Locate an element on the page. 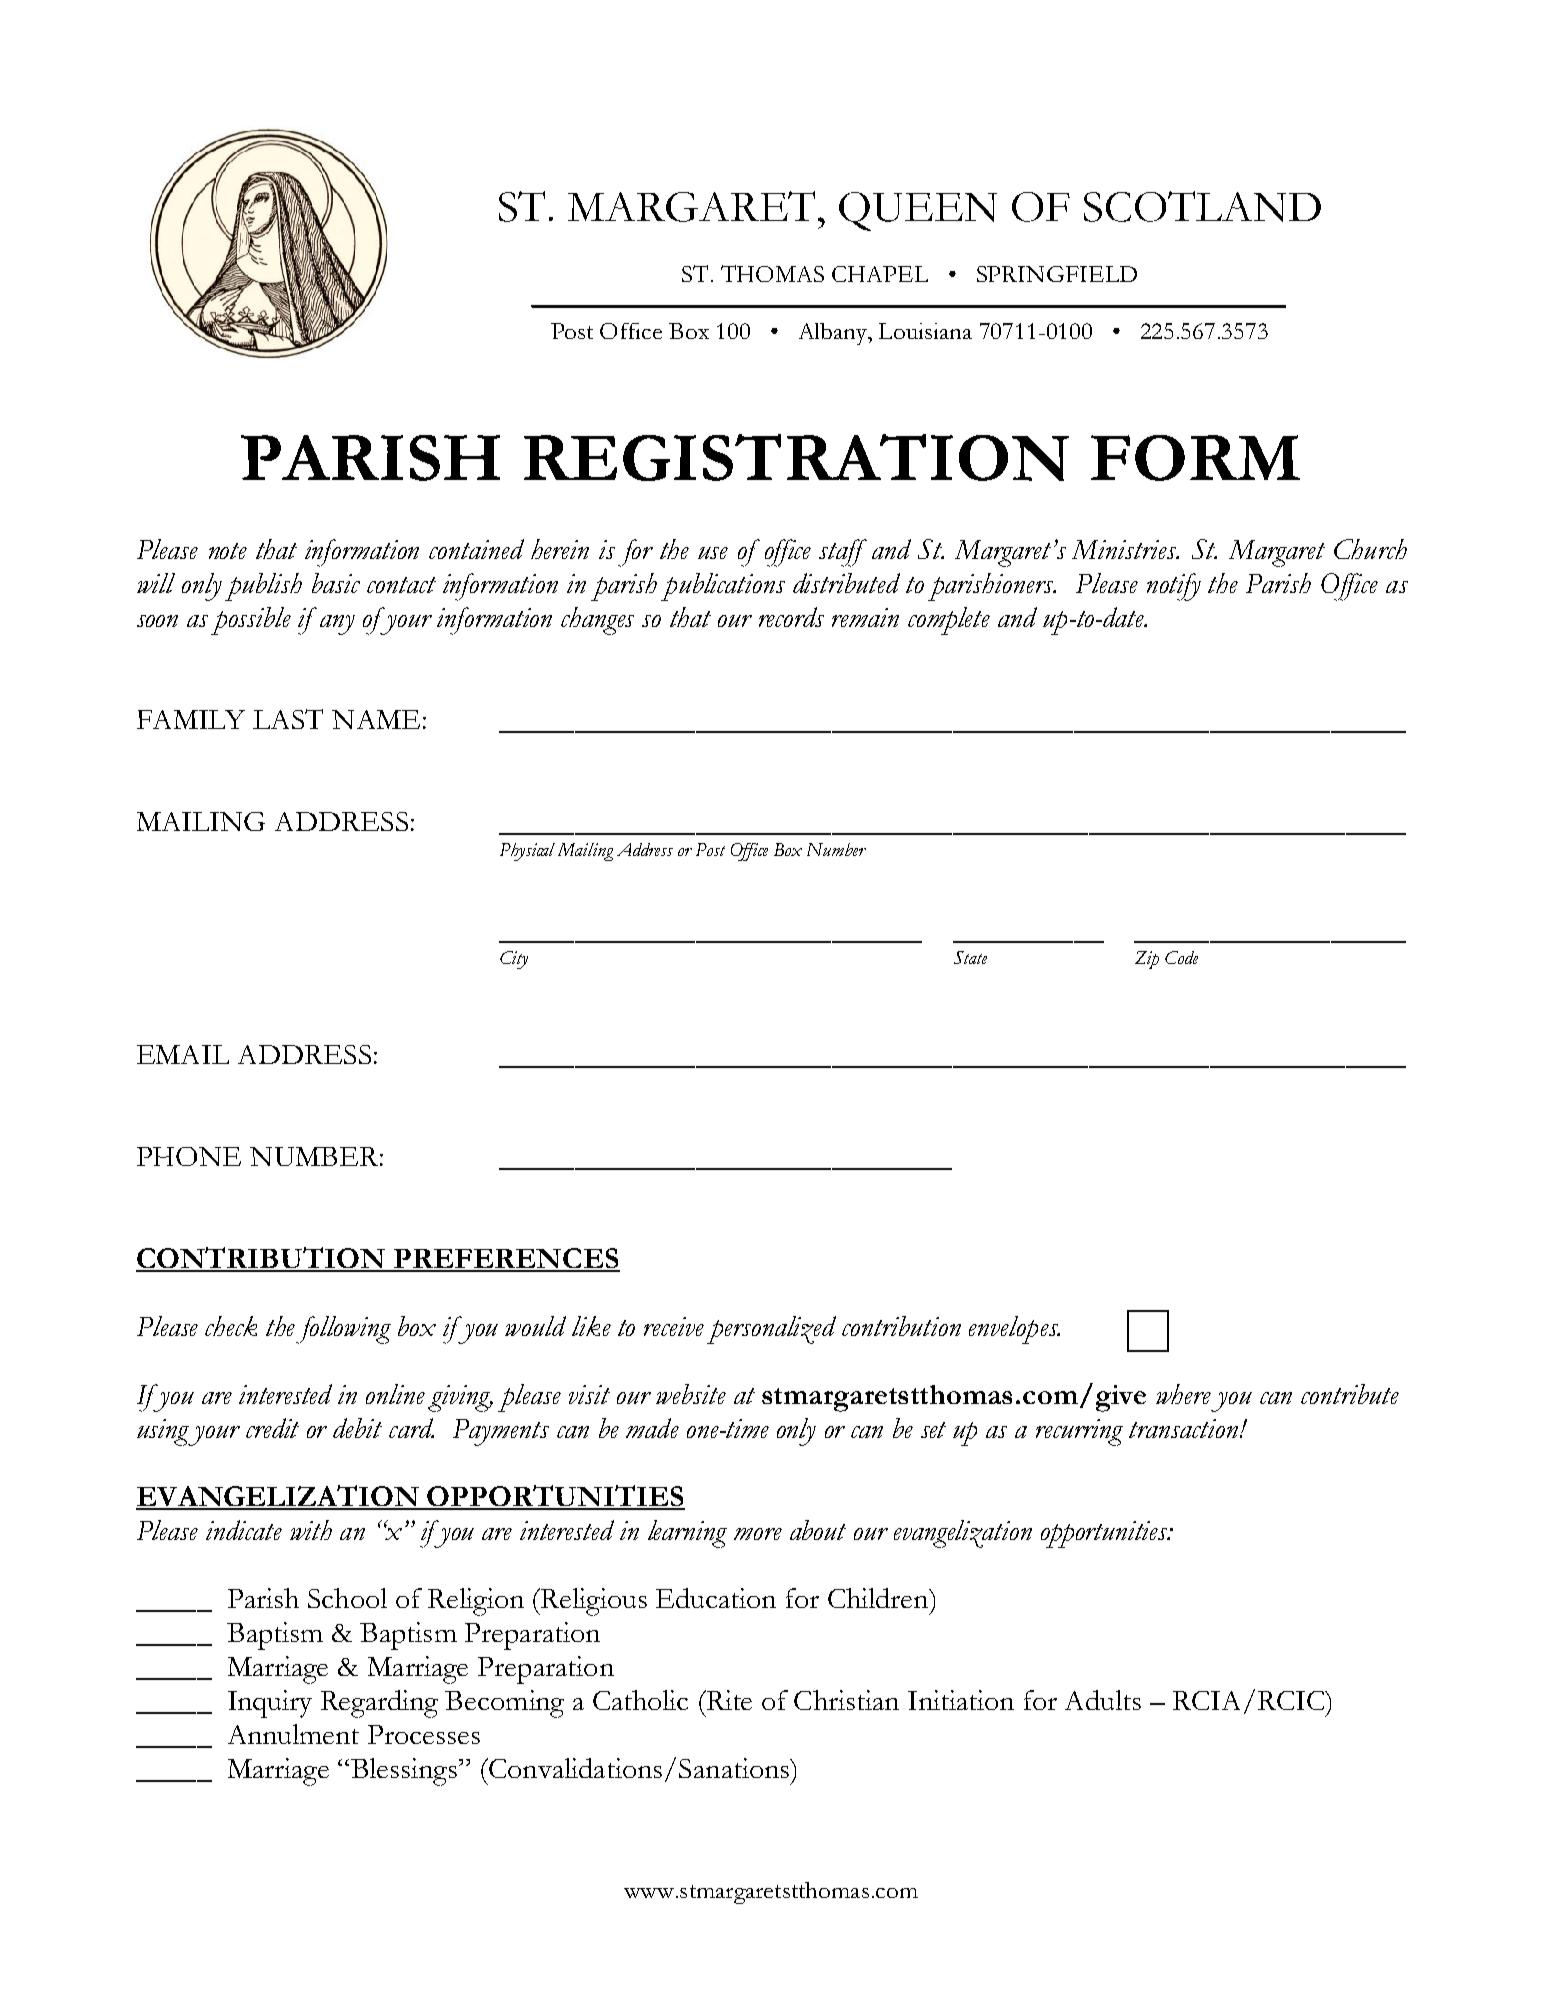  personalized is located at coordinates (771, 1330).
